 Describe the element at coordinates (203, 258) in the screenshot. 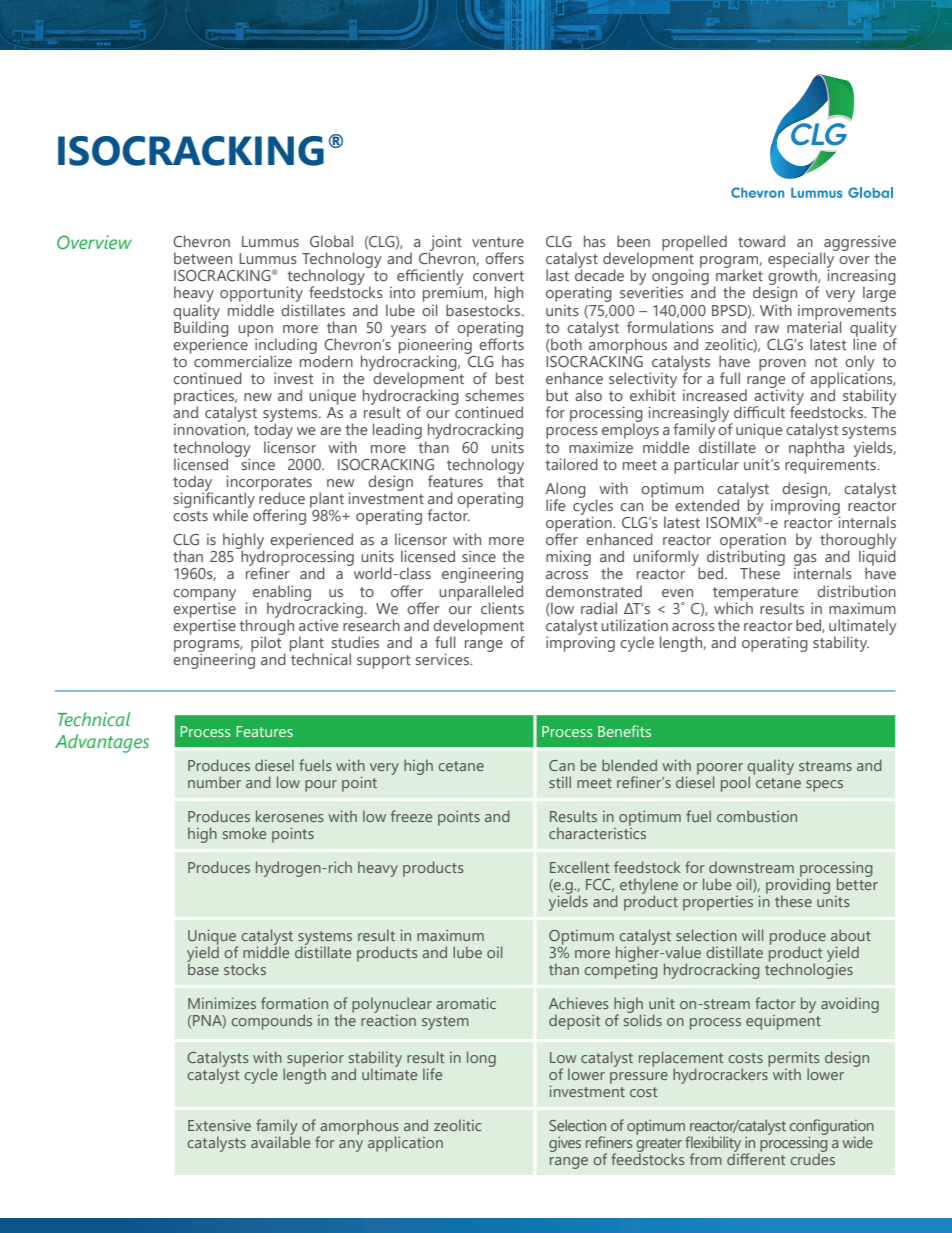

I see `between` at that location.
